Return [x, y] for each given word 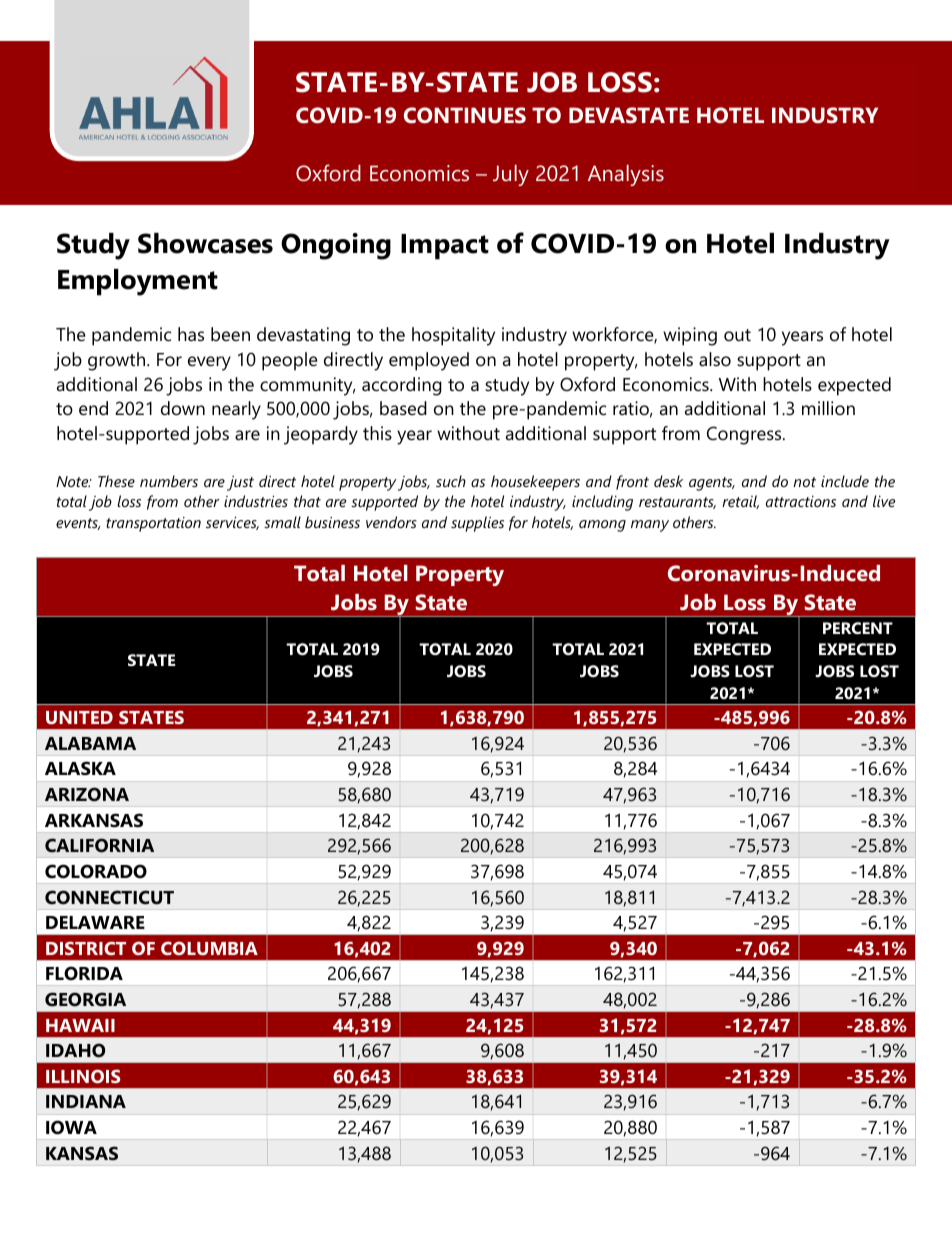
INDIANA [86, 1101]
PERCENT [858, 628]
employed [429, 361]
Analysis [626, 175]
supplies [477, 524]
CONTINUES [465, 115]
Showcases [205, 243]
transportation [153, 524]
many [650, 526]
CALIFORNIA [99, 845]
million [828, 408]
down [183, 408]
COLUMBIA [209, 948]
